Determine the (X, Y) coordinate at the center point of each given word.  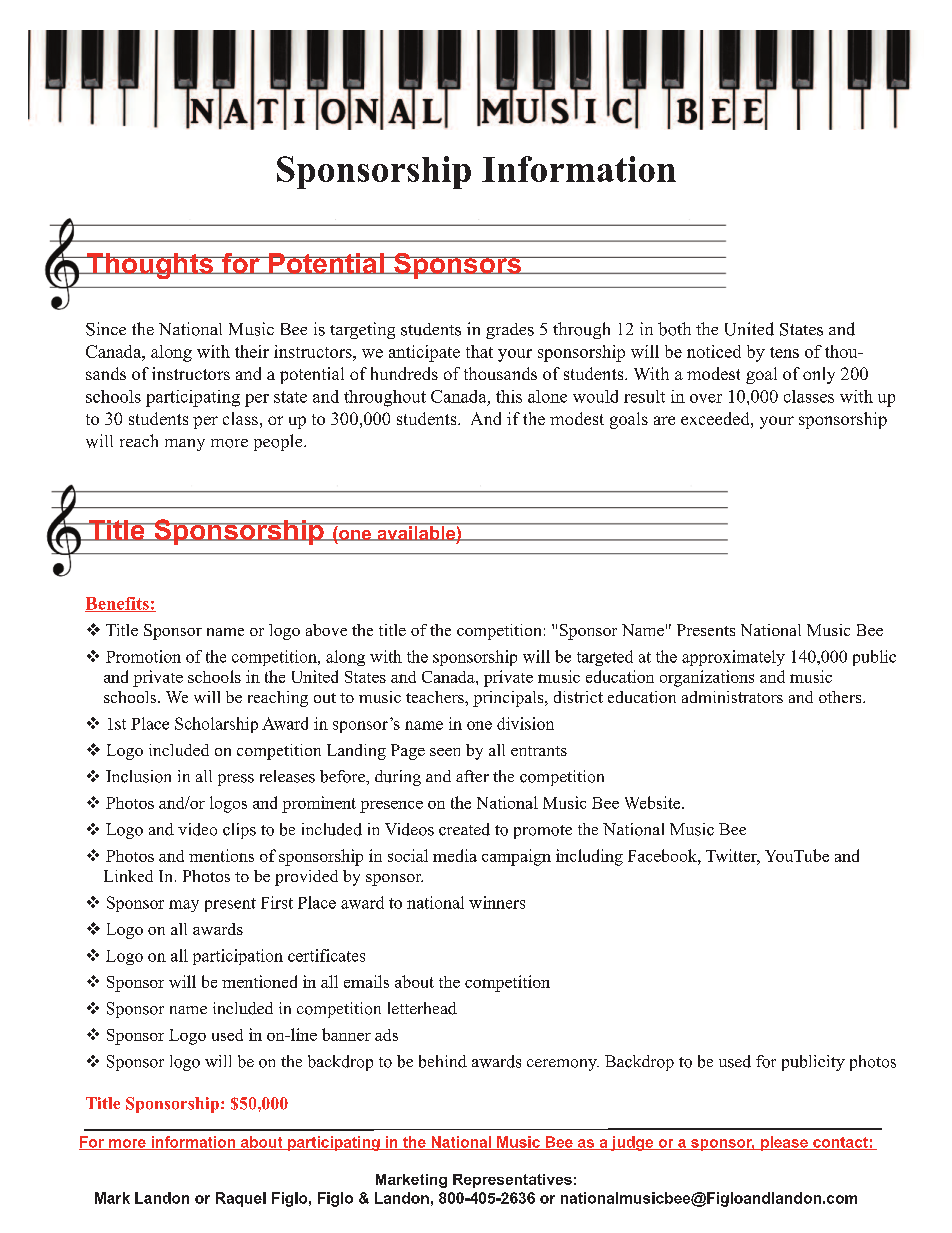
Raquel (241, 1199)
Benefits (118, 604)
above (326, 630)
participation (238, 957)
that (479, 351)
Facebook (663, 855)
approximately (733, 658)
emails (366, 981)
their (252, 351)
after (472, 776)
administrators (732, 697)
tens (784, 352)
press (236, 780)
